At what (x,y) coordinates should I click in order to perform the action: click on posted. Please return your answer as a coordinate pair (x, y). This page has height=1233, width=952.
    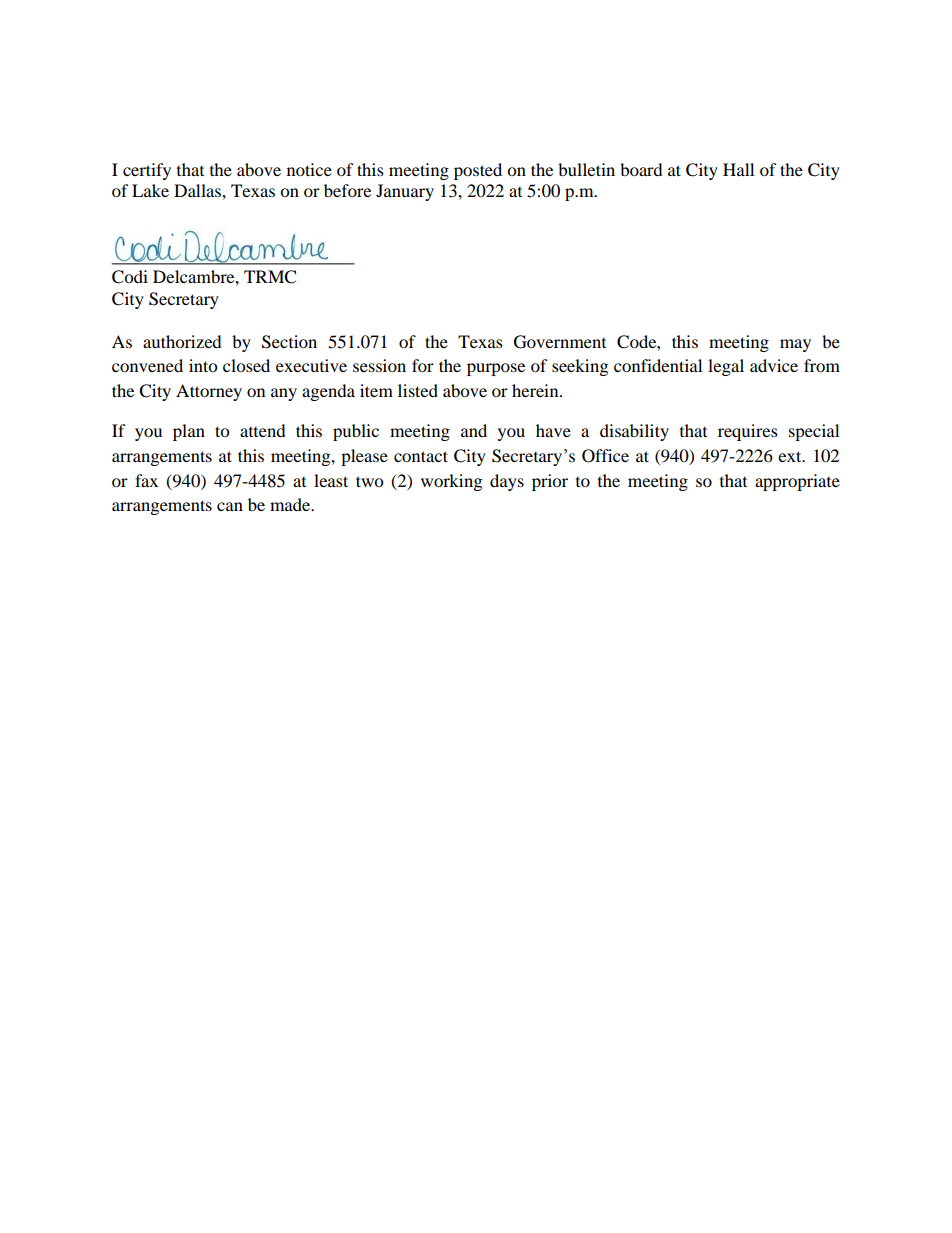
    Looking at the image, I should click on (478, 171).
